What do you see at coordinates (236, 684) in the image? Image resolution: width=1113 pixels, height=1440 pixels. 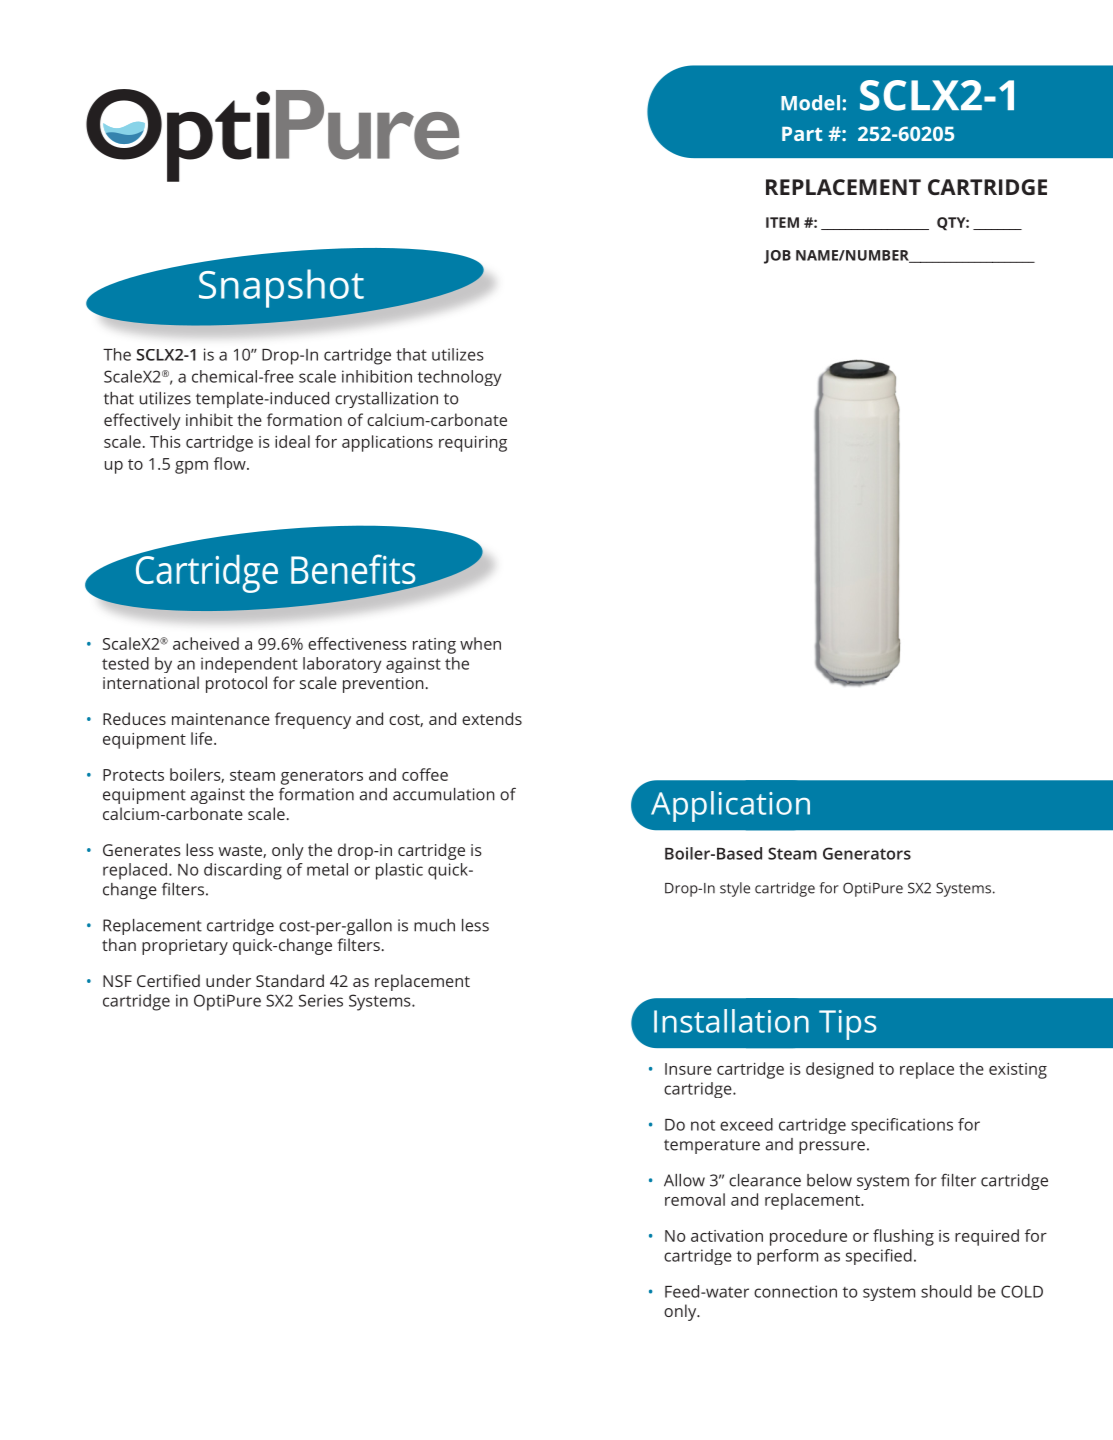 I see `protocol` at bounding box center [236, 684].
